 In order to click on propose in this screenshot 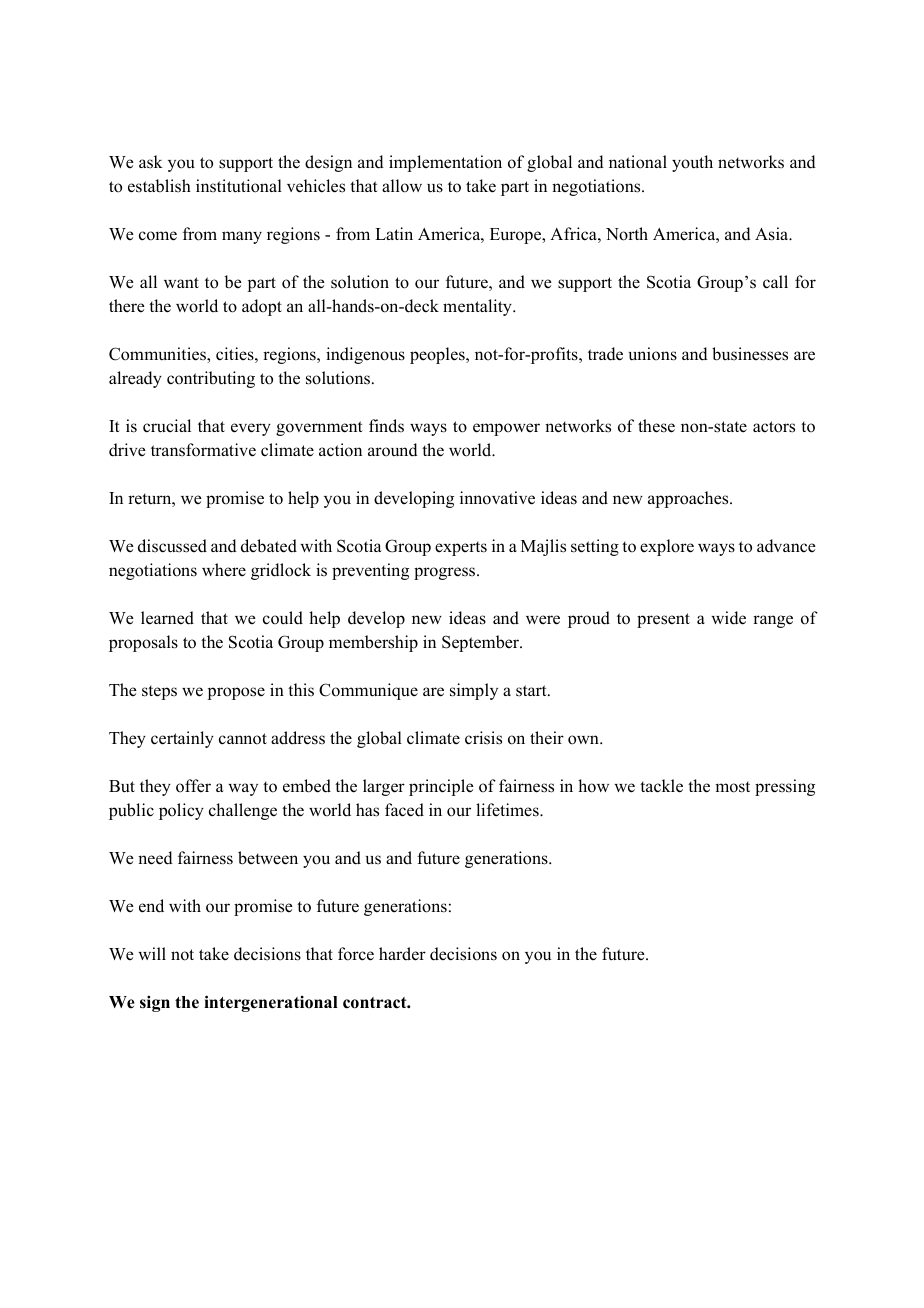, I will do `click(236, 693)`.
